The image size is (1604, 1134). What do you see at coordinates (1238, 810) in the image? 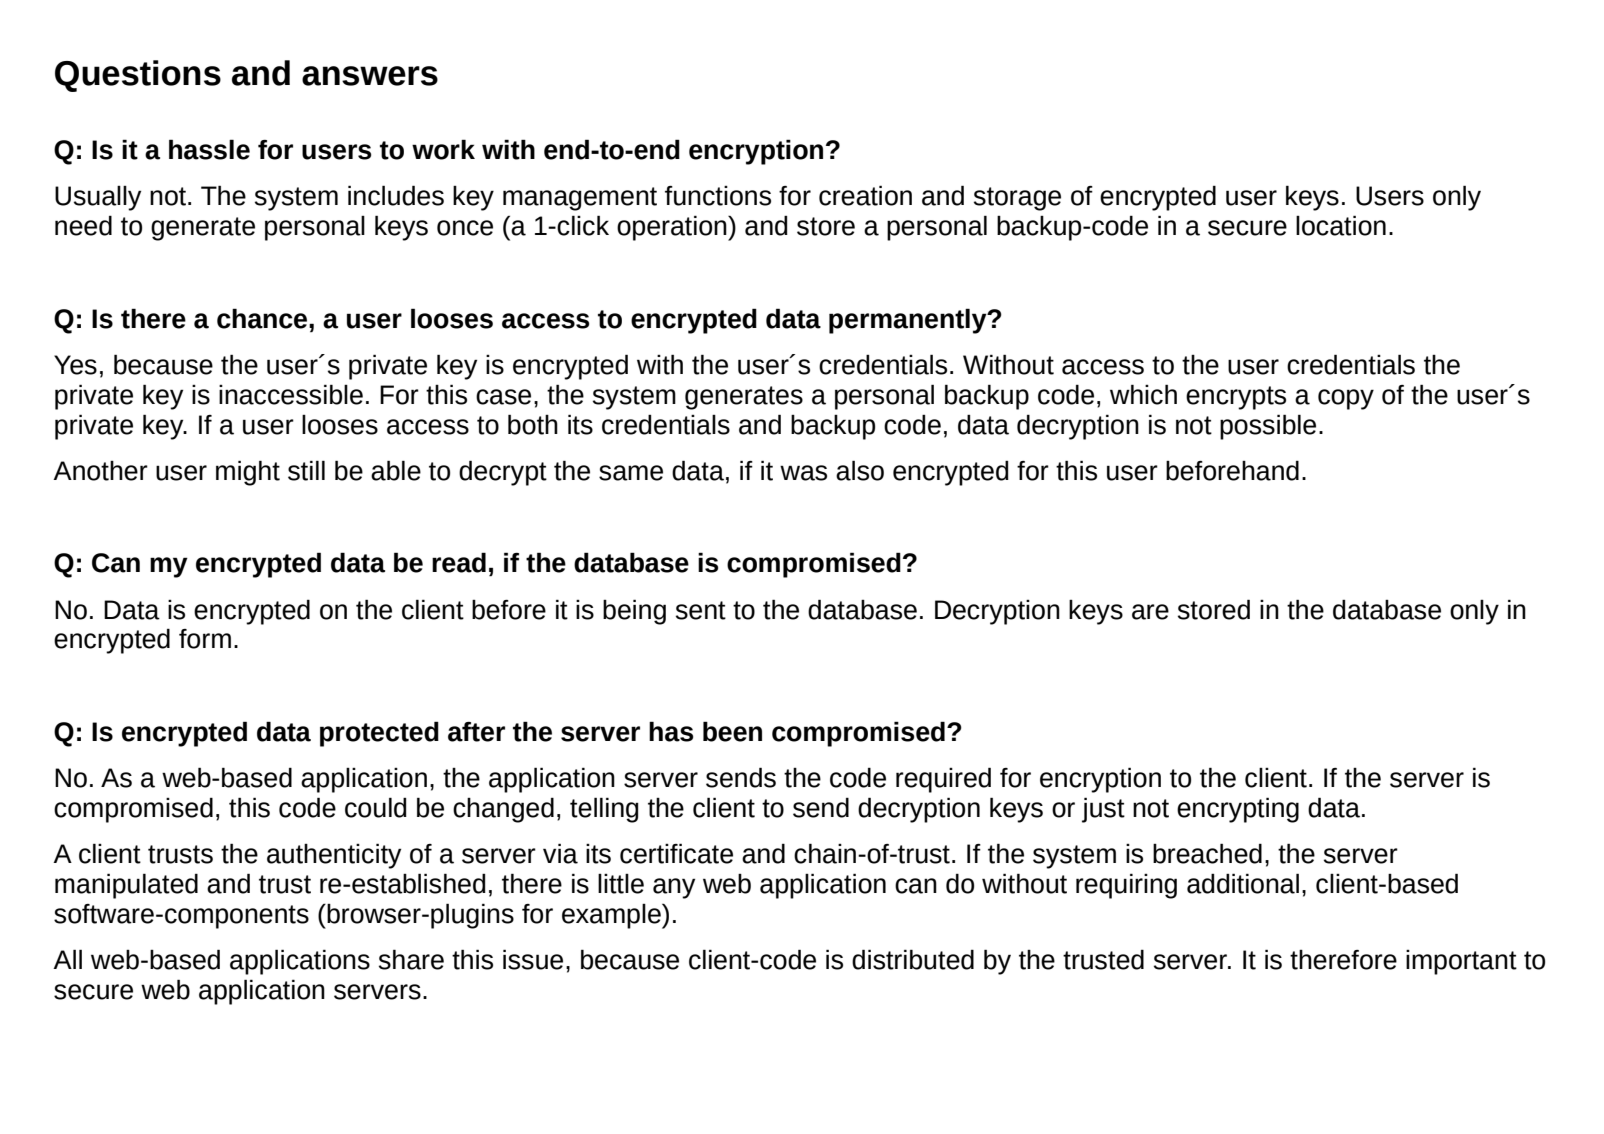
I see `encrypting` at bounding box center [1238, 810].
